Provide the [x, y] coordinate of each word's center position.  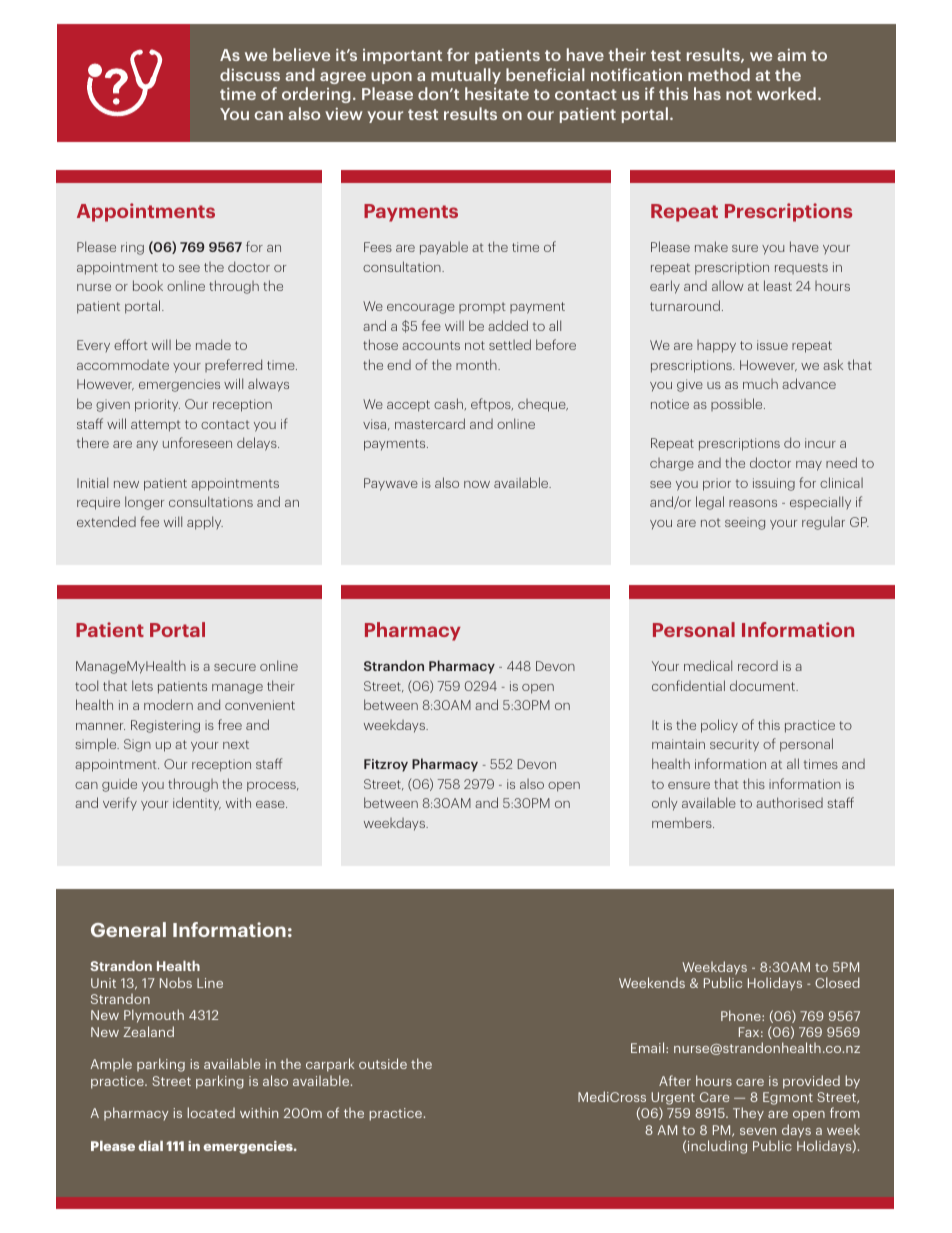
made [213, 344]
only [665, 804]
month [477, 364]
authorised [789, 802]
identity [197, 803]
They [748, 1114]
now [477, 484]
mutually [466, 76]
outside [383, 1063]
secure [235, 667]
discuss [250, 74]
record [758, 666]
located [211, 1112]
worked [786, 93]
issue [772, 345]
